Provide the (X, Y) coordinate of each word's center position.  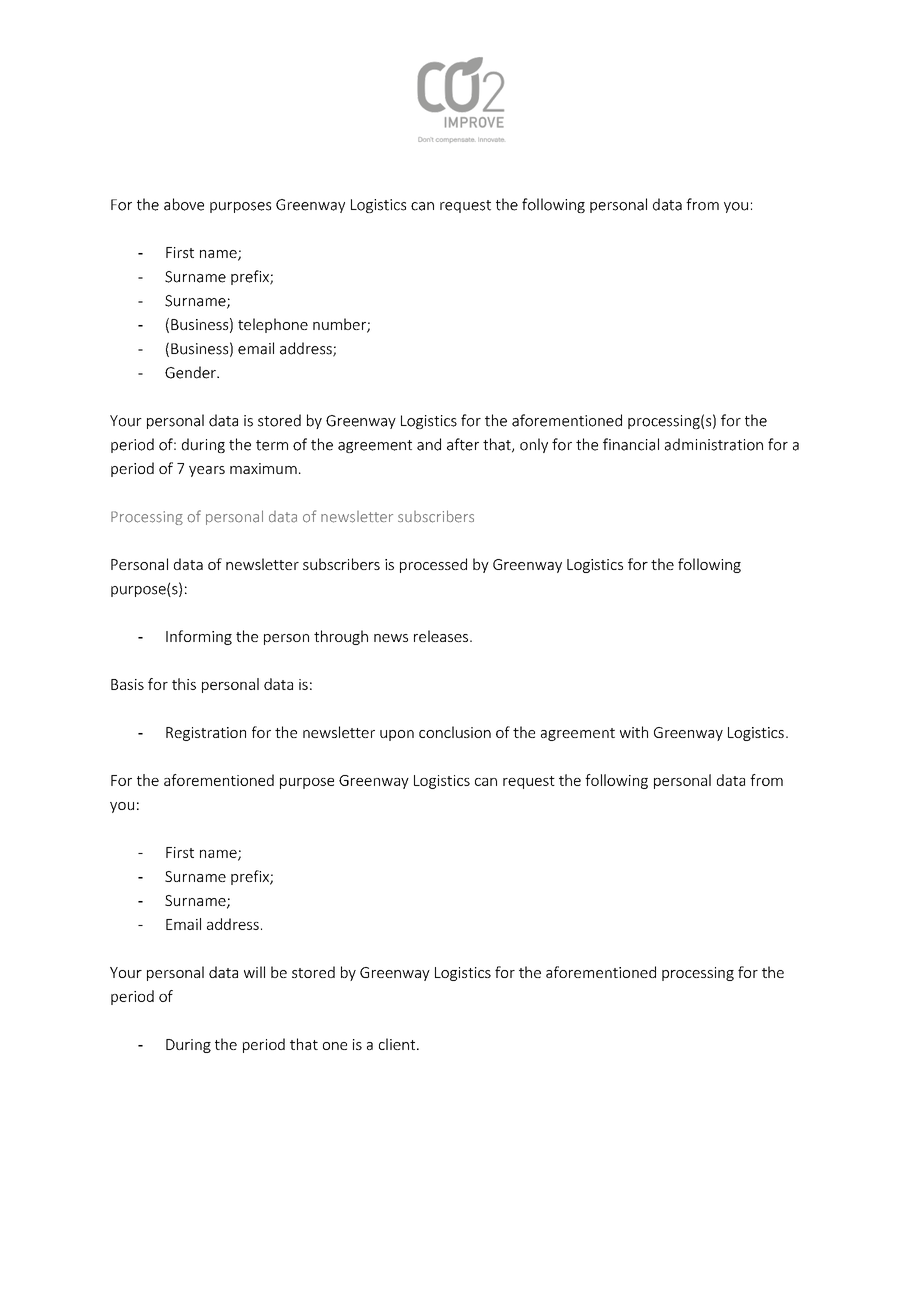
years (207, 471)
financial (631, 444)
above (184, 204)
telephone (273, 325)
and (429, 444)
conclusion (455, 732)
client (398, 1044)
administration (714, 444)
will (254, 972)
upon (397, 735)
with (634, 732)
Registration (206, 734)
